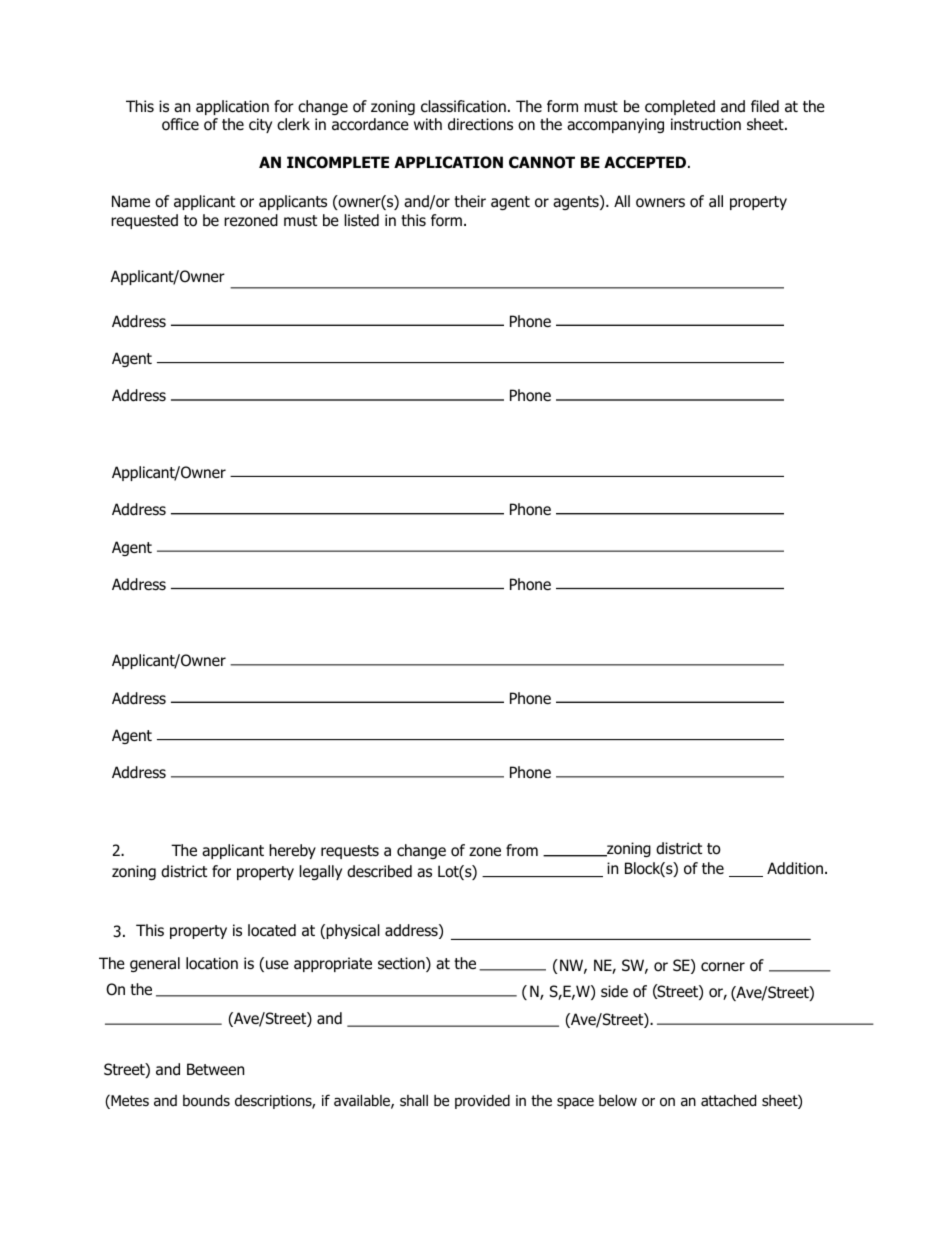 This screenshot has width=952, height=1233. Describe the element at coordinates (728, 1100) in the screenshot. I see `attached` at that location.
